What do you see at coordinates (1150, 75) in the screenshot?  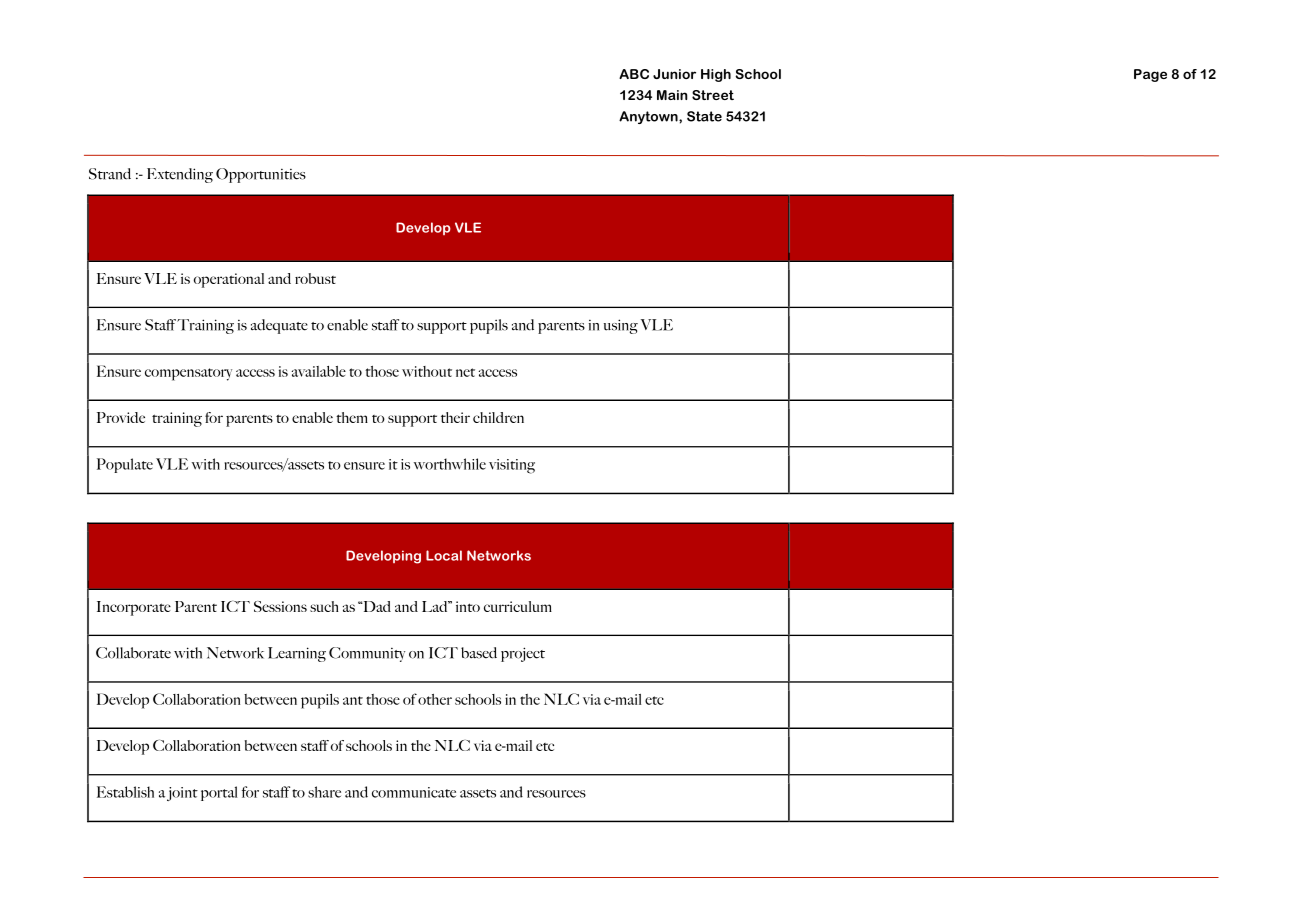 I see `Page` at bounding box center [1150, 75].
